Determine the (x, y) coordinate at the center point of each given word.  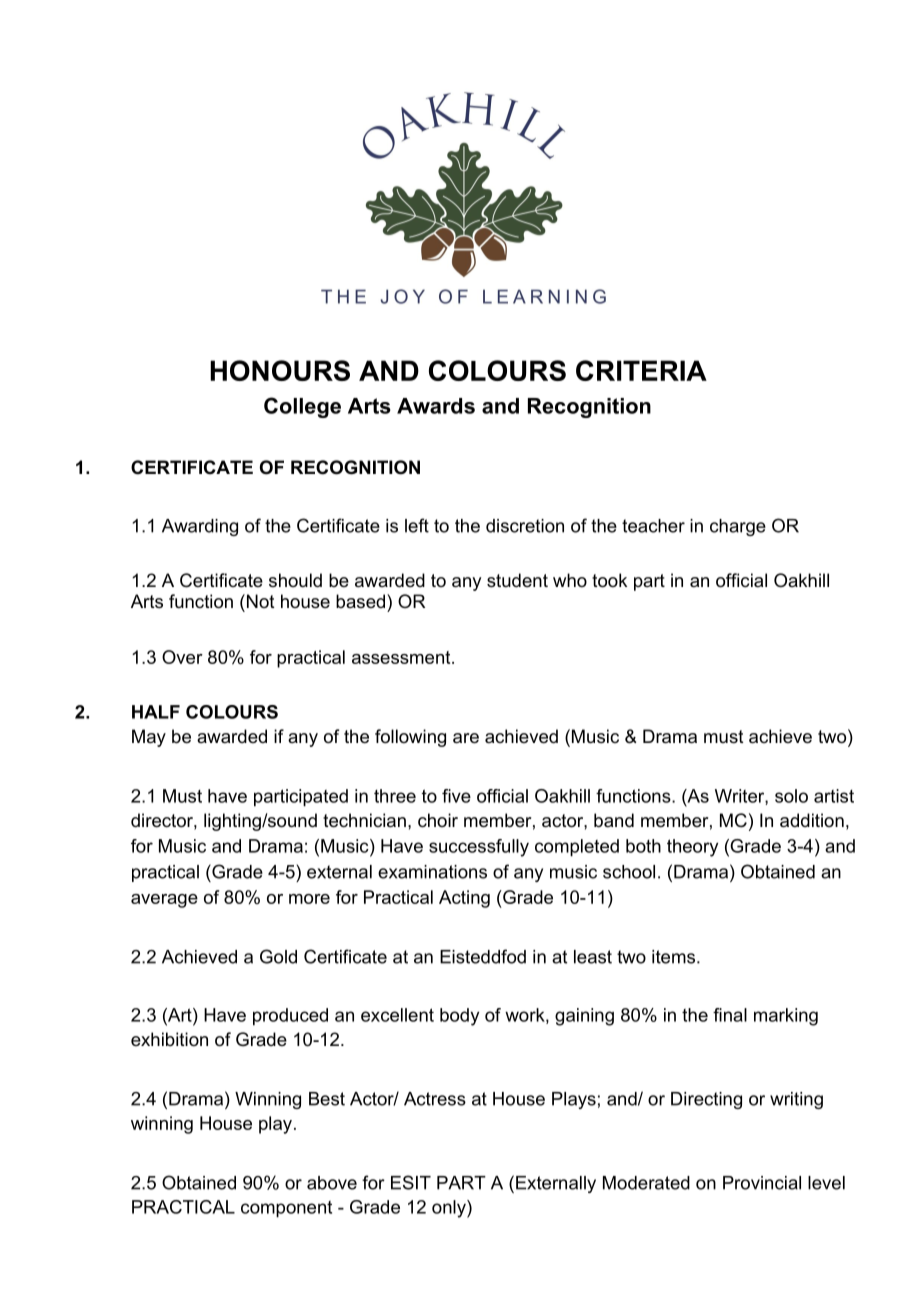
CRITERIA (641, 370)
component (286, 1209)
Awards (436, 406)
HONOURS (280, 370)
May (149, 738)
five (456, 796)
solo (791, 796)
